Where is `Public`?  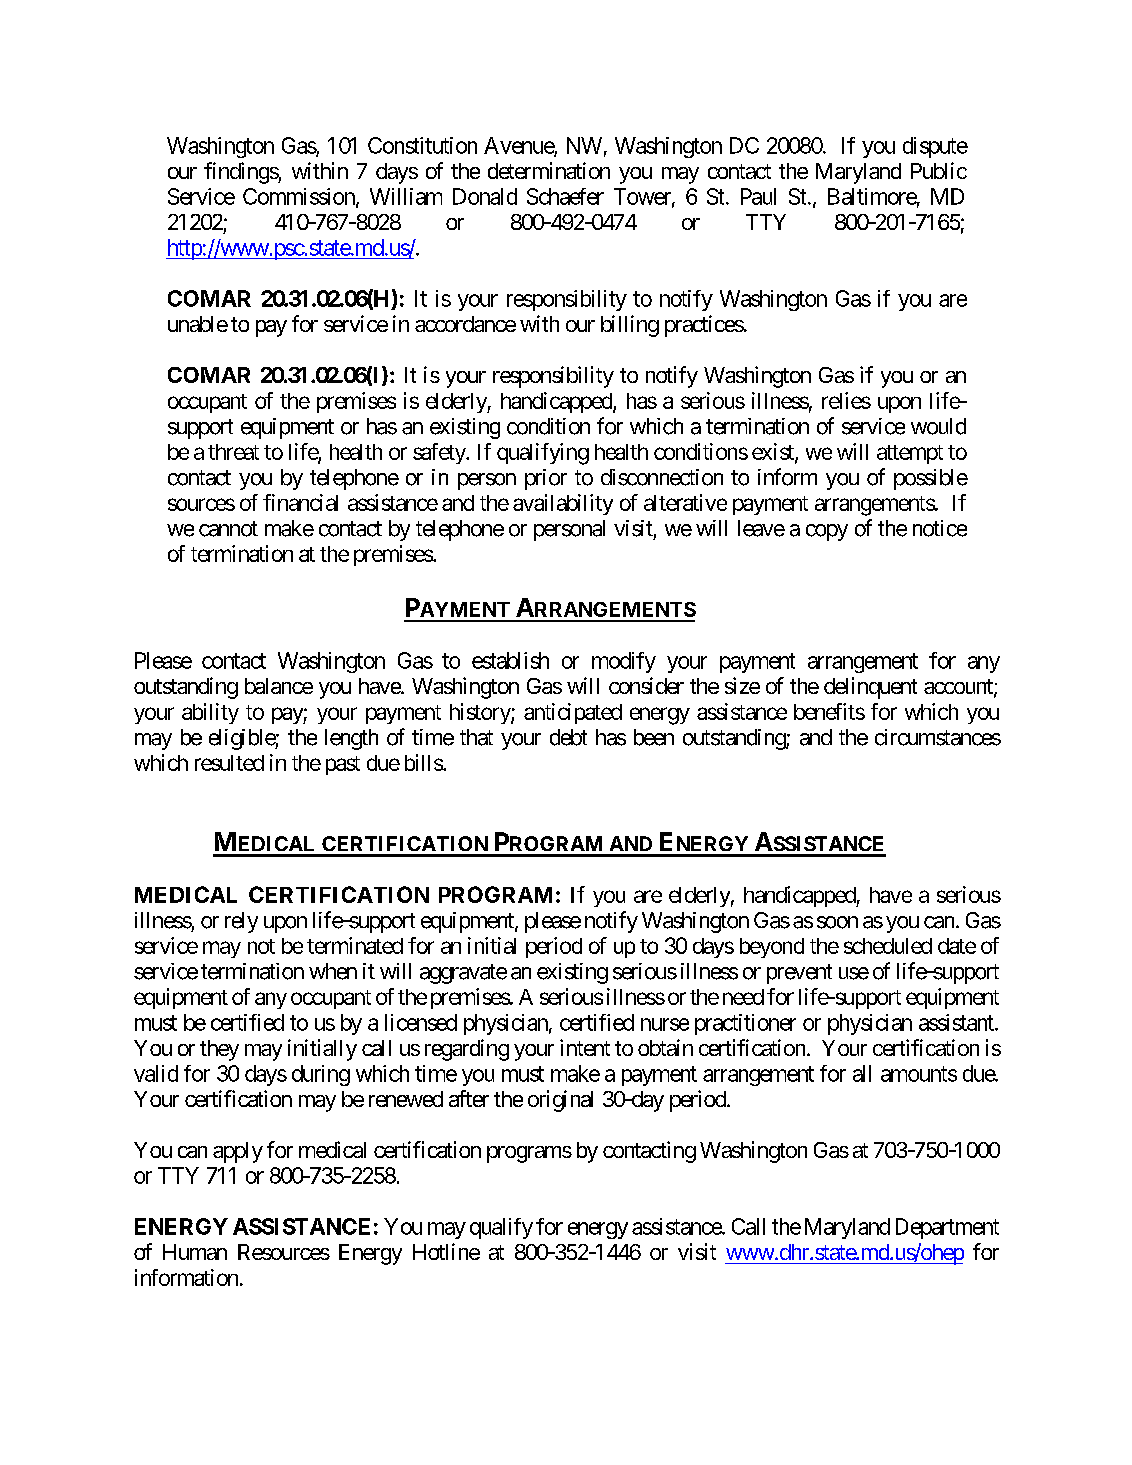 Public is located at coordinates (939, 170).
